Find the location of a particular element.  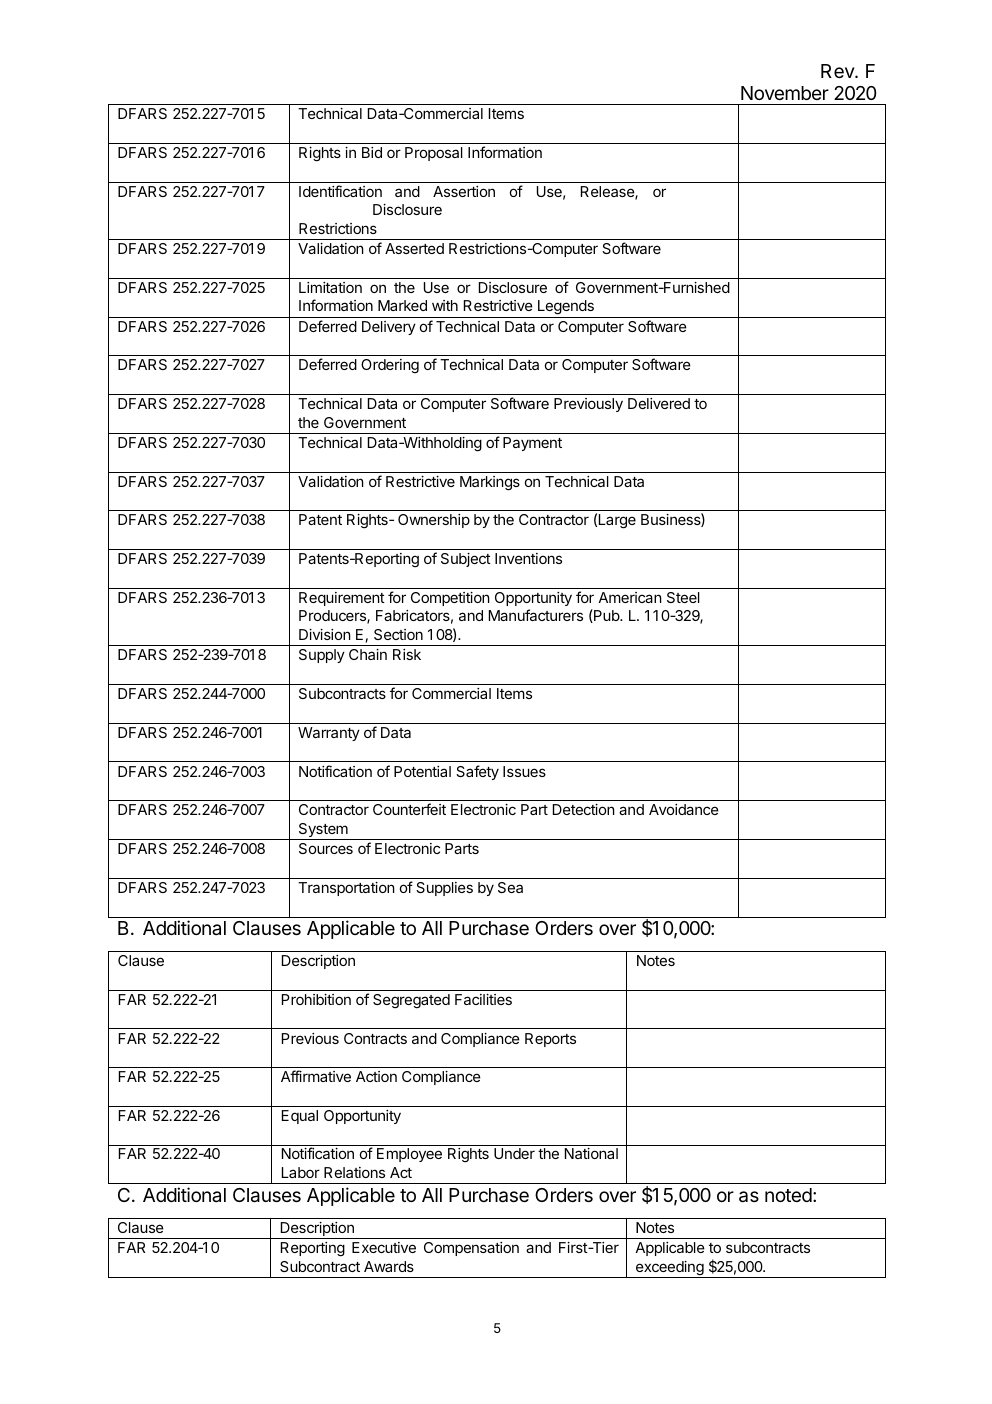

Avoidance is located at coordinates (684, 809).
